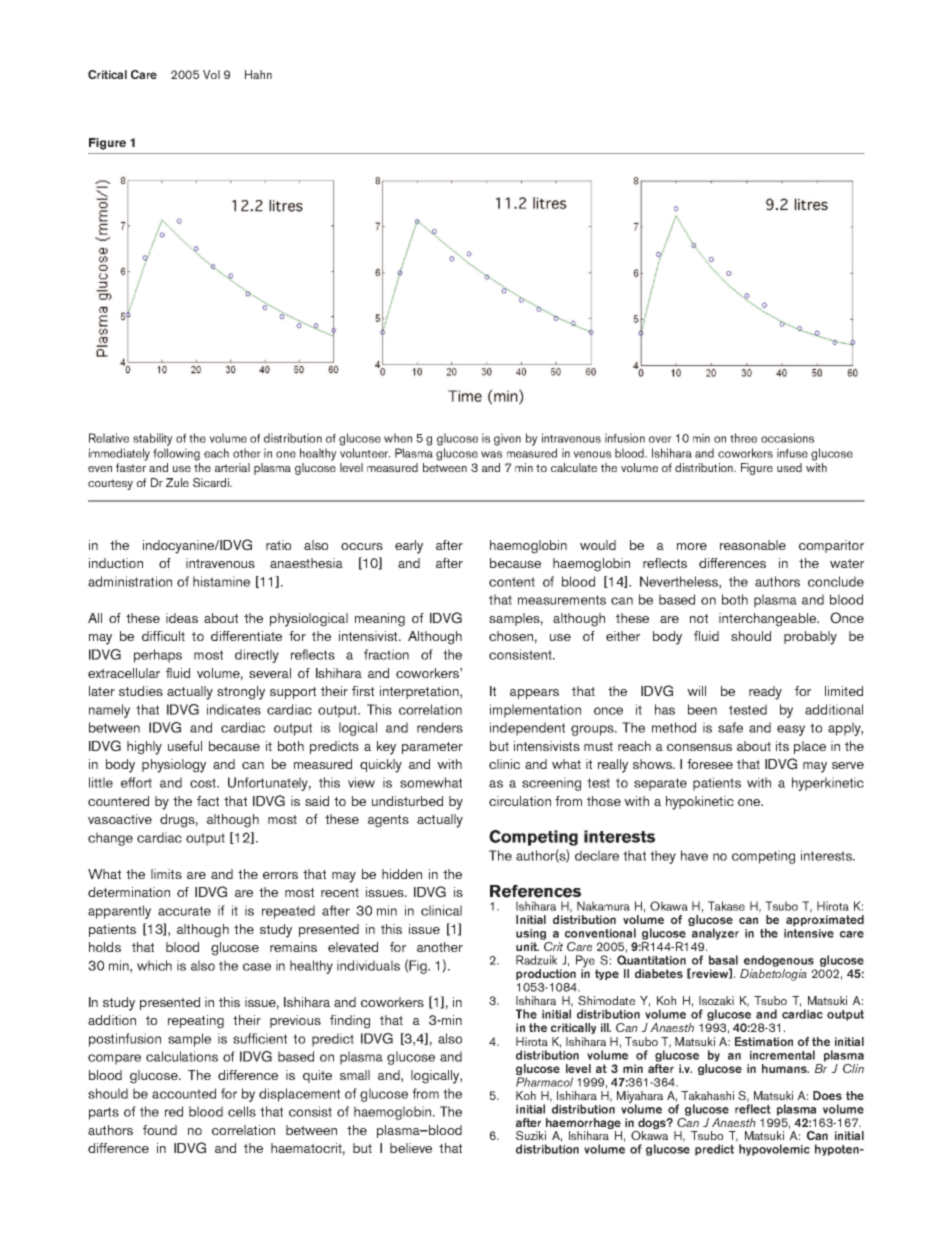 The image size is (952, 1234). What do you see at coordinates (507, 439) in the document?
I see `given` at bounding box center [507, 439].
